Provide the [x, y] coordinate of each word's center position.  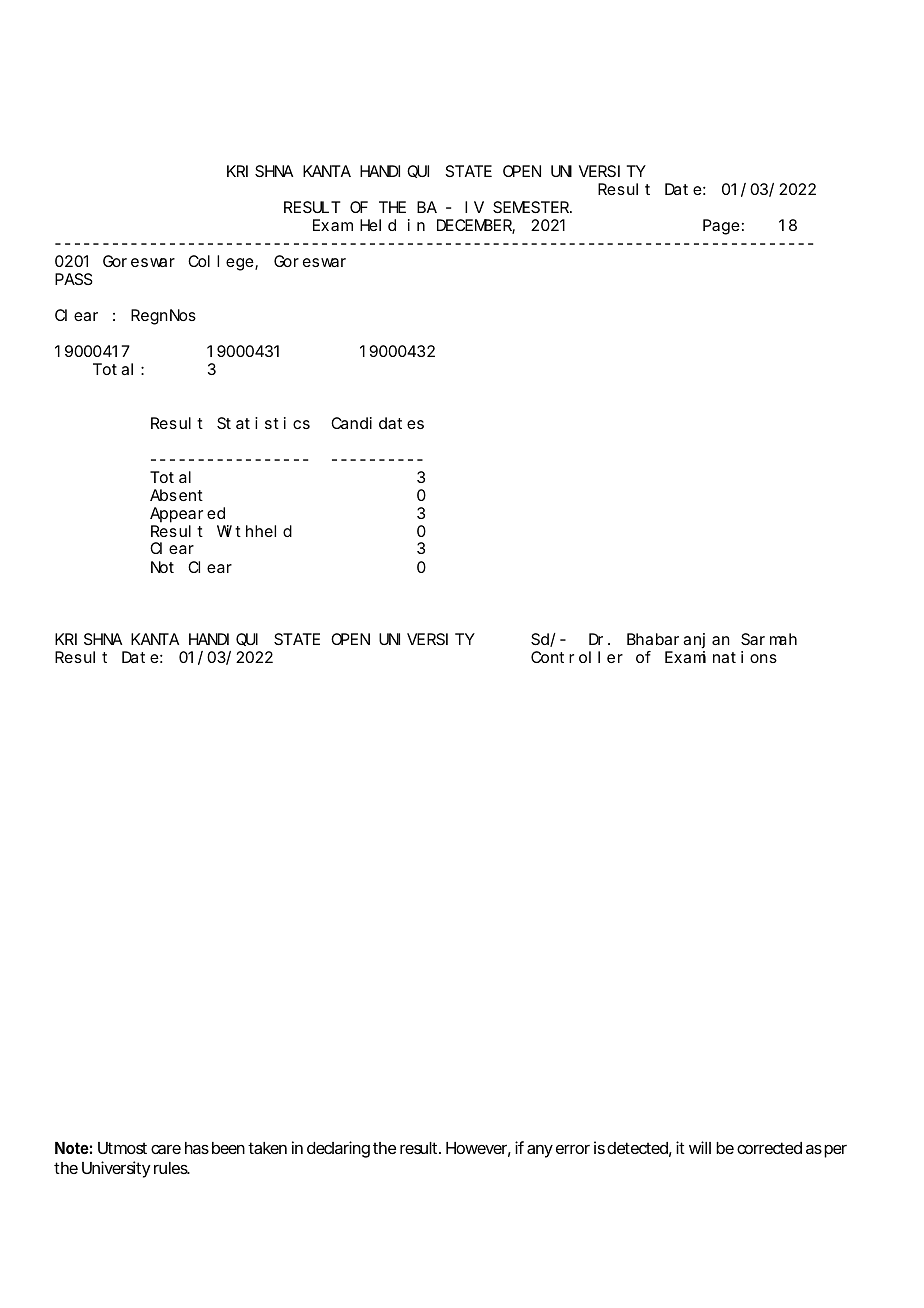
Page [721, 227]
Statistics [263, 423]
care [166, 1149]
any [540, 1151]
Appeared [187, 515]
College [222, 263]
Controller [577, 657]
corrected [769, 1148]
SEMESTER [532, 207]
